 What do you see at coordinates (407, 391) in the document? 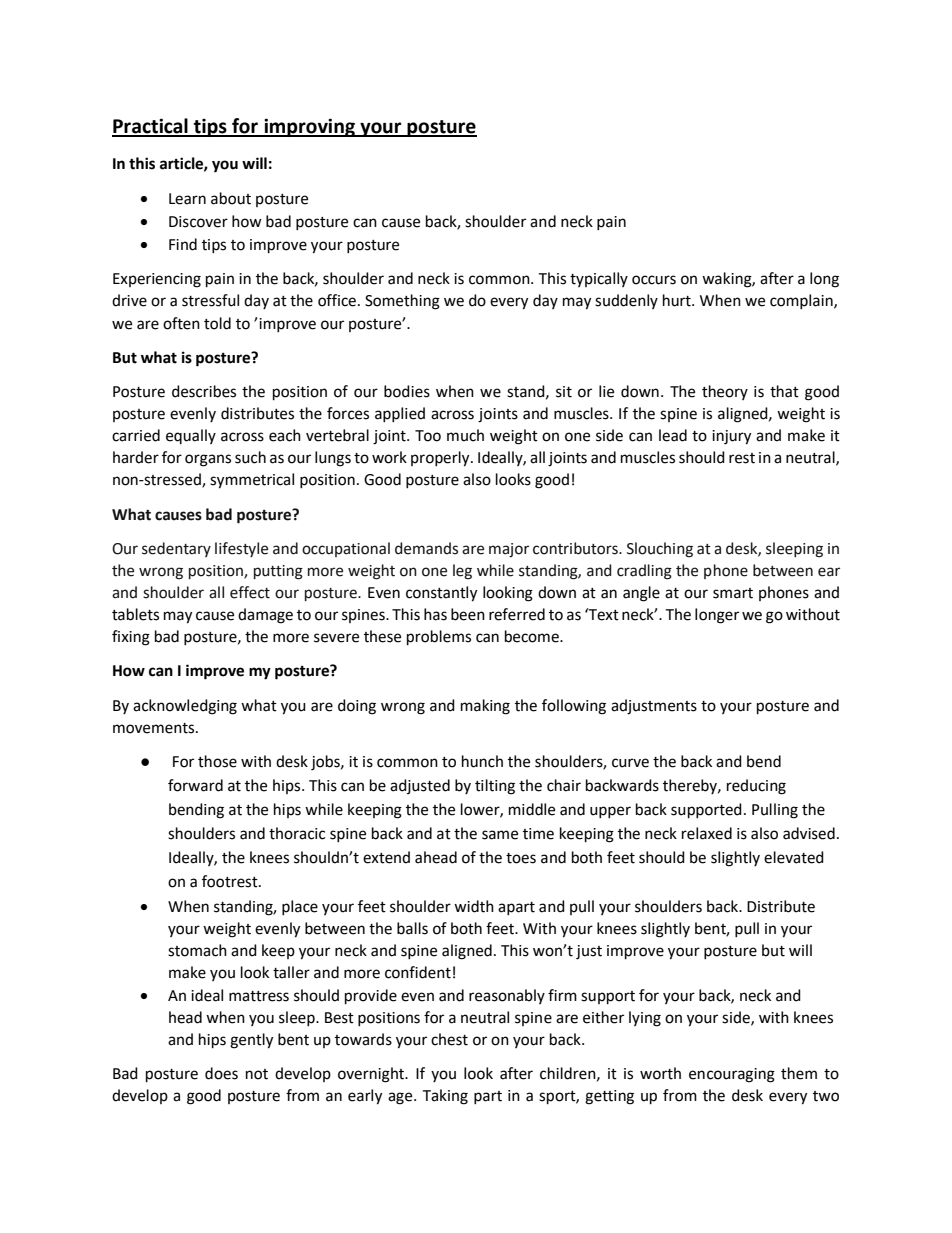
I see `bodies` at bounding box center [407, 391].
